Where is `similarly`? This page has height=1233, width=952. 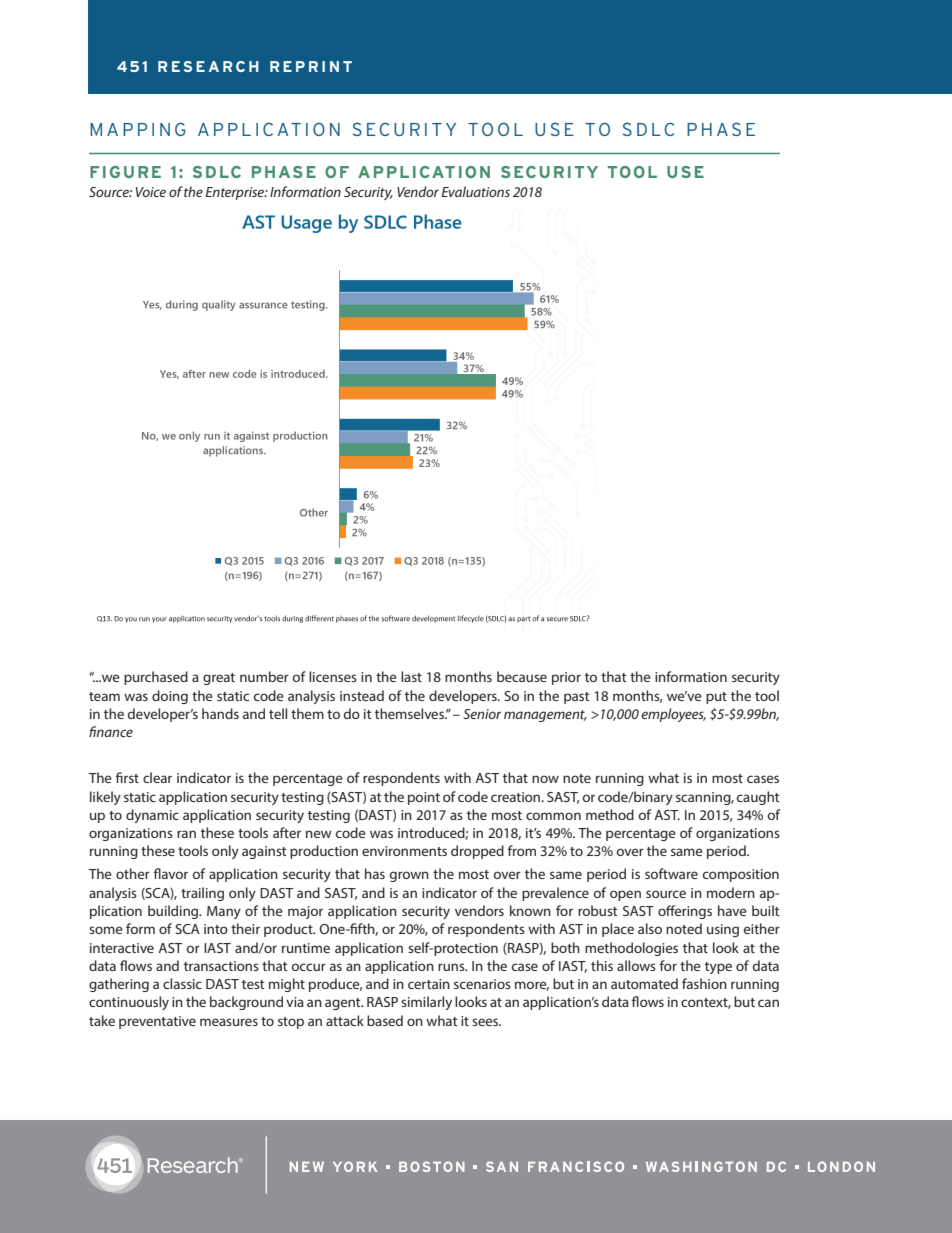
similarly is located at coordinates (426, 1003).
